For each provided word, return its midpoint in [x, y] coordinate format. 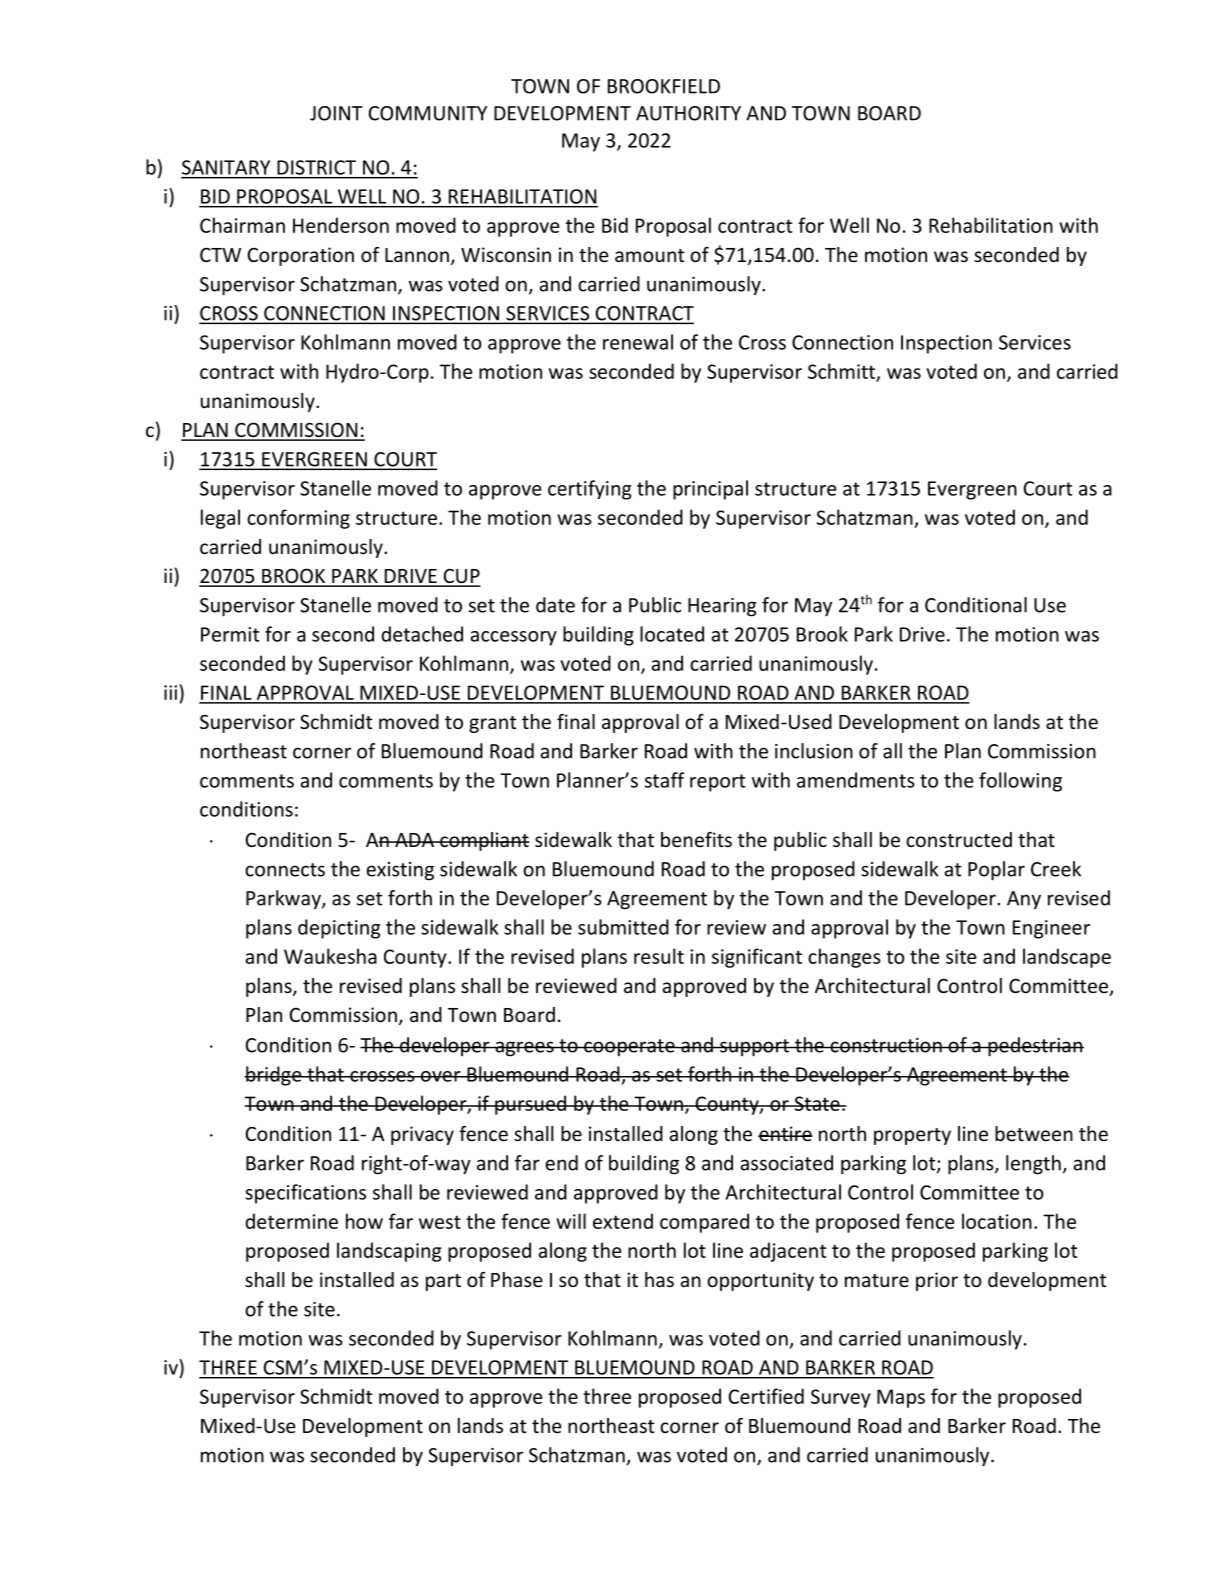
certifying [589, 490]
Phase [516, 1279]
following [1020, 782]
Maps [901, 1398]
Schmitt [842, 372]
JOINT [336, 113]
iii [170, 692]
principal [710, 490]
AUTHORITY [688, 113]
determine [292, 1221]
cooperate [629, 1047]
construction [886, 1045]
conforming [298, 519]
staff [665, 780]
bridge [274, 1076]
